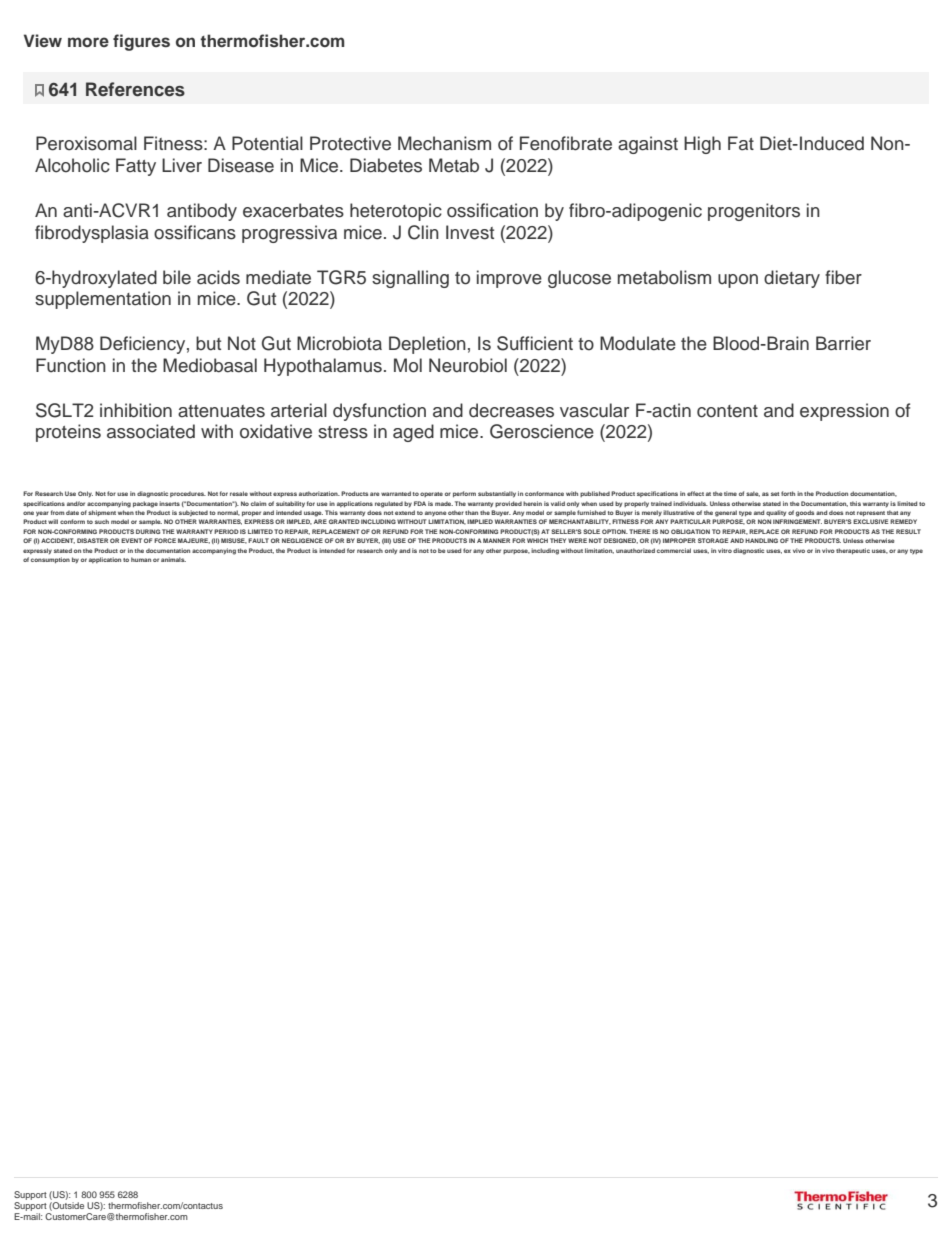  Describe the element at coordinates (444, 143) in the screenshot. I see `Mechanism` at that location.
